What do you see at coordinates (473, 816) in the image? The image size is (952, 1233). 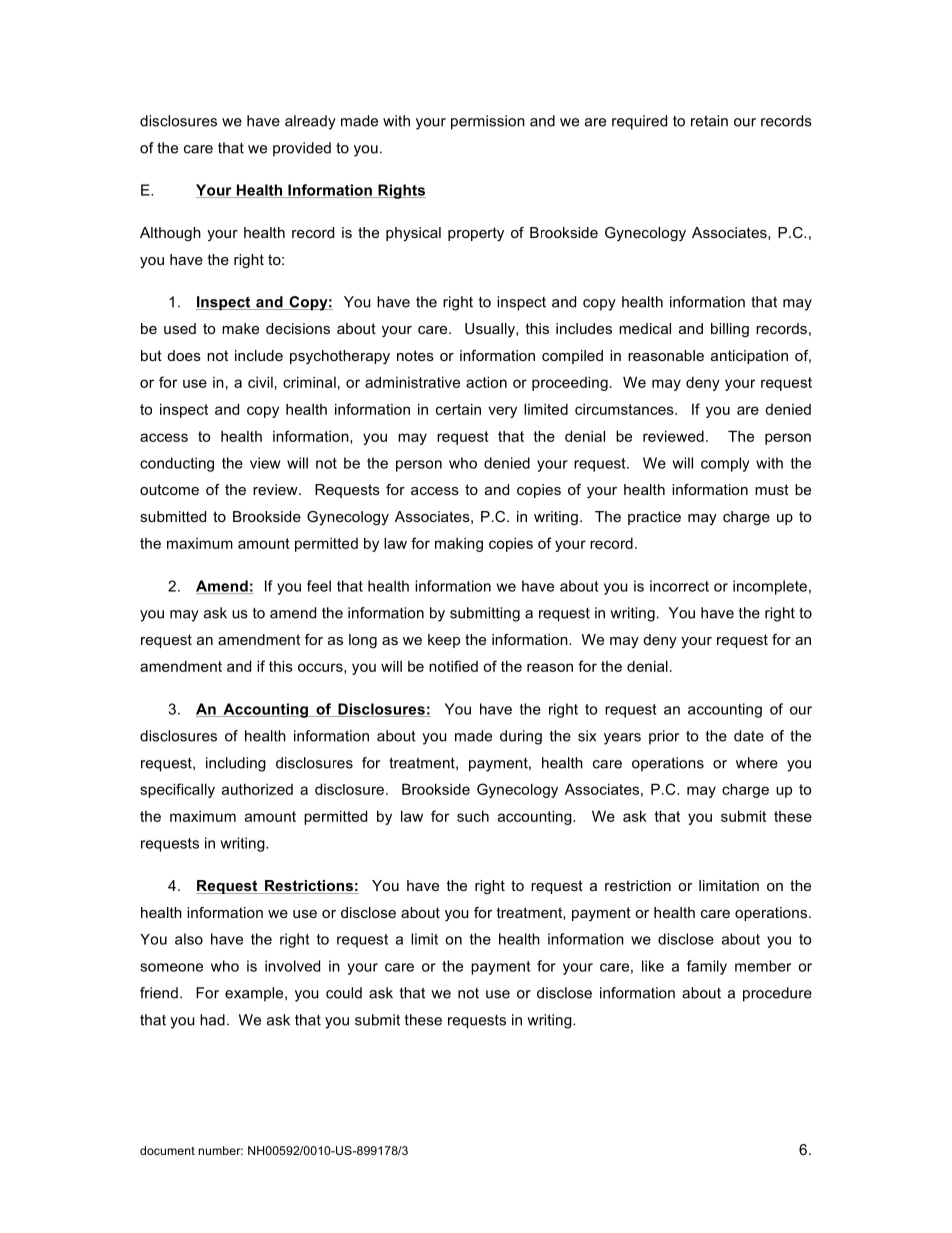 I see `such` at bounding box center [473, 816].
